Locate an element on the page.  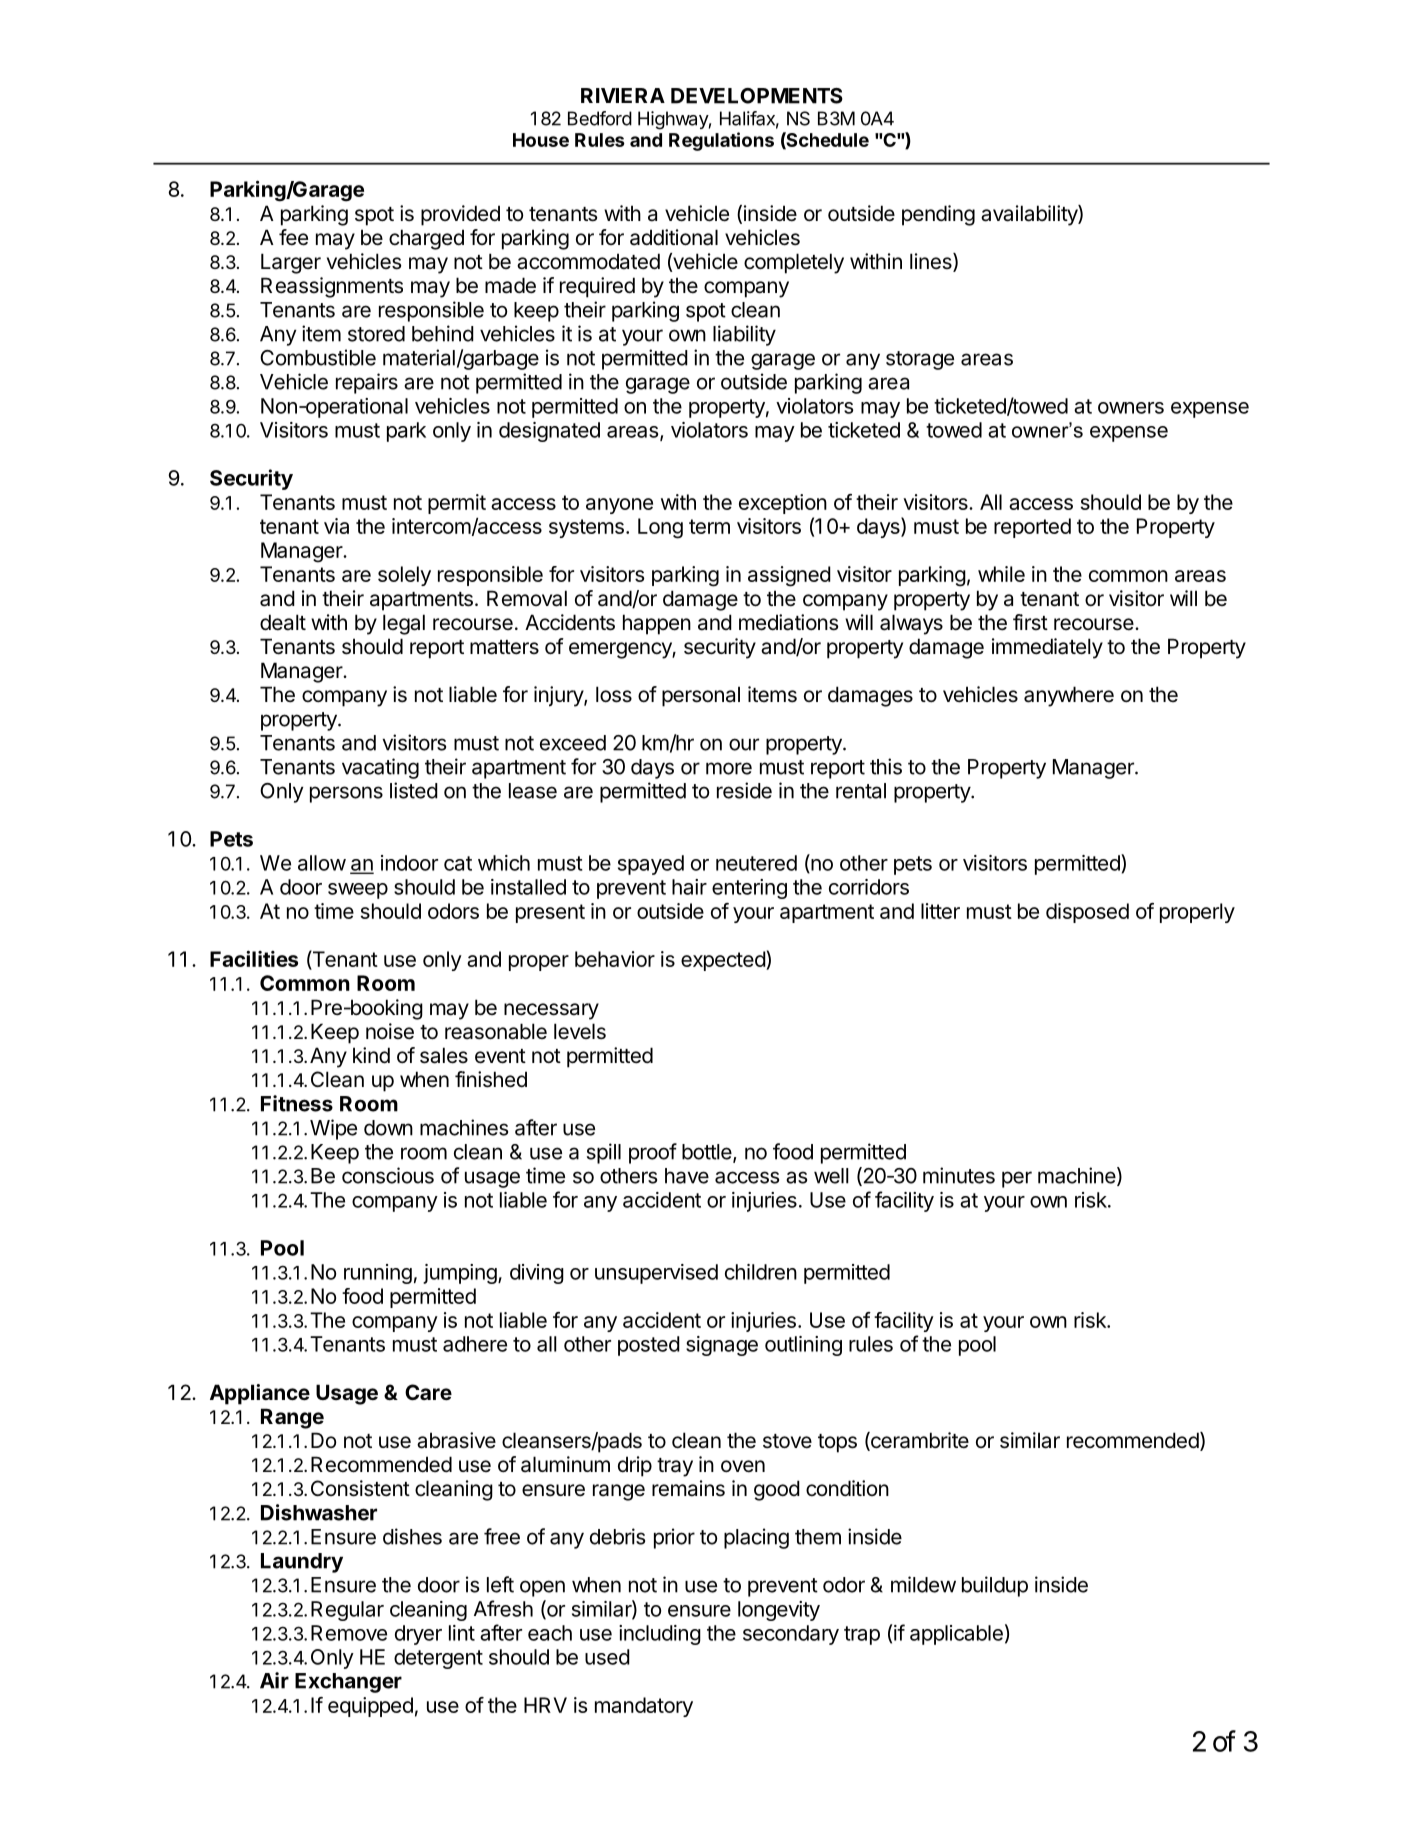
Regulations is located at coordinates (721, 141).
